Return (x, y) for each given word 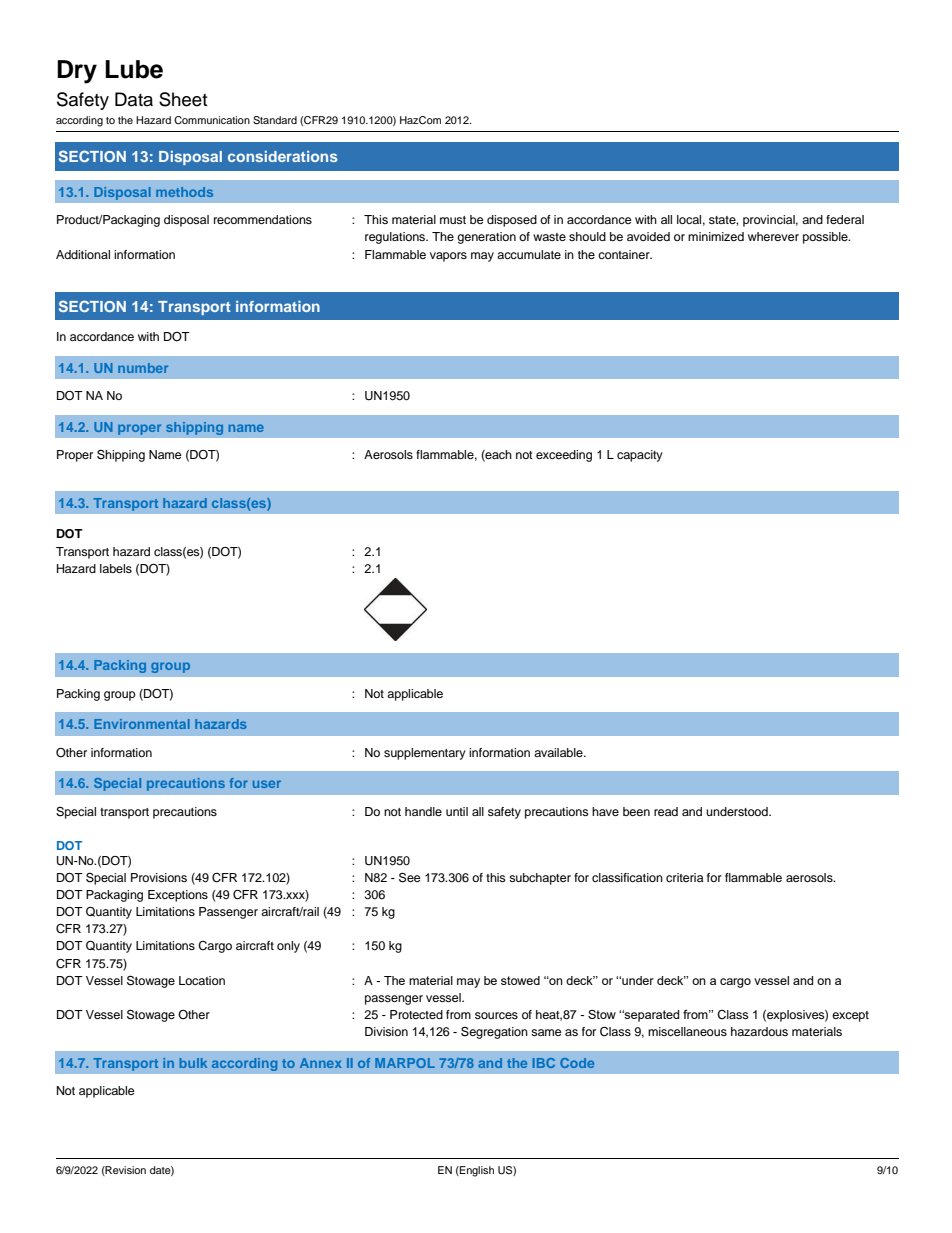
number (143, 368)
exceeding (564, 456)
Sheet (183, 99)
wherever (773, 236)
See (410, 877)
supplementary (425, 754)
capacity (640, 456)
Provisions (159, 877)
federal (845, 219)
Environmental (142, 724)
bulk (193, 1063)
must (453, 220)
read (666, 811)
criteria (684, 877)
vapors (448, 257)
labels (116, 568)
